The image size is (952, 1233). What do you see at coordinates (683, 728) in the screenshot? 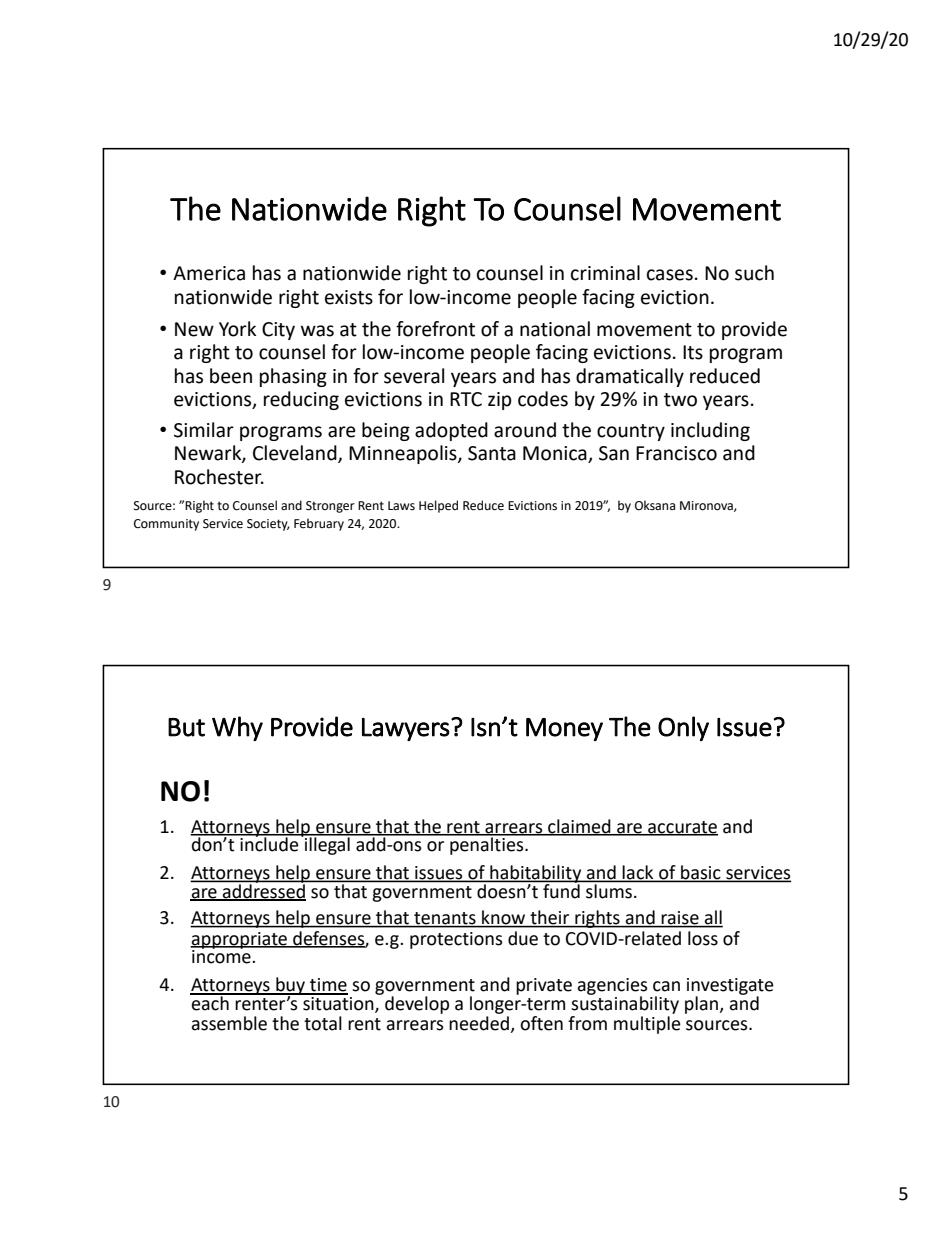
I see `Only` at bounding box center [683, 728].
